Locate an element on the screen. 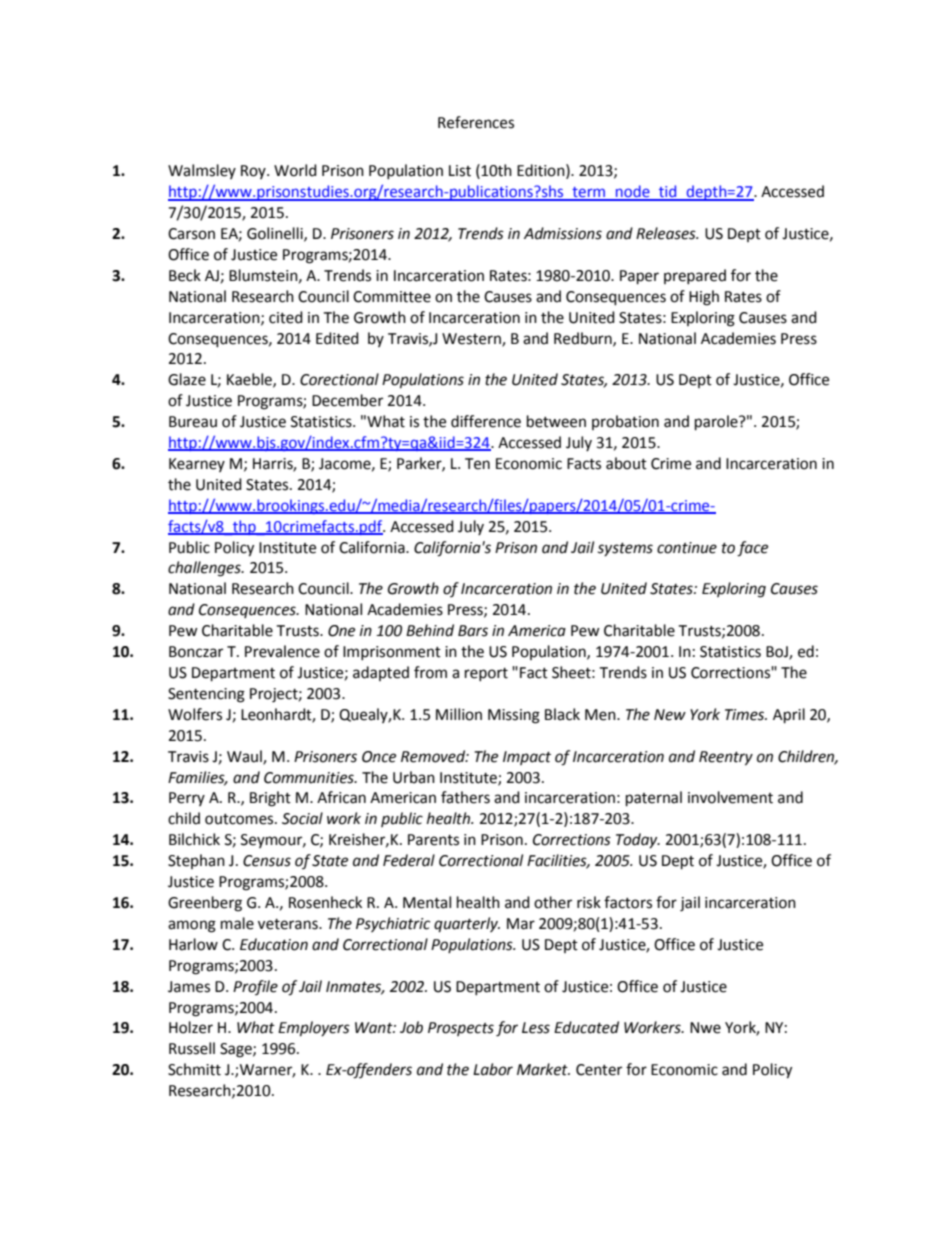  Releases is located at coordinates (667, 233).
